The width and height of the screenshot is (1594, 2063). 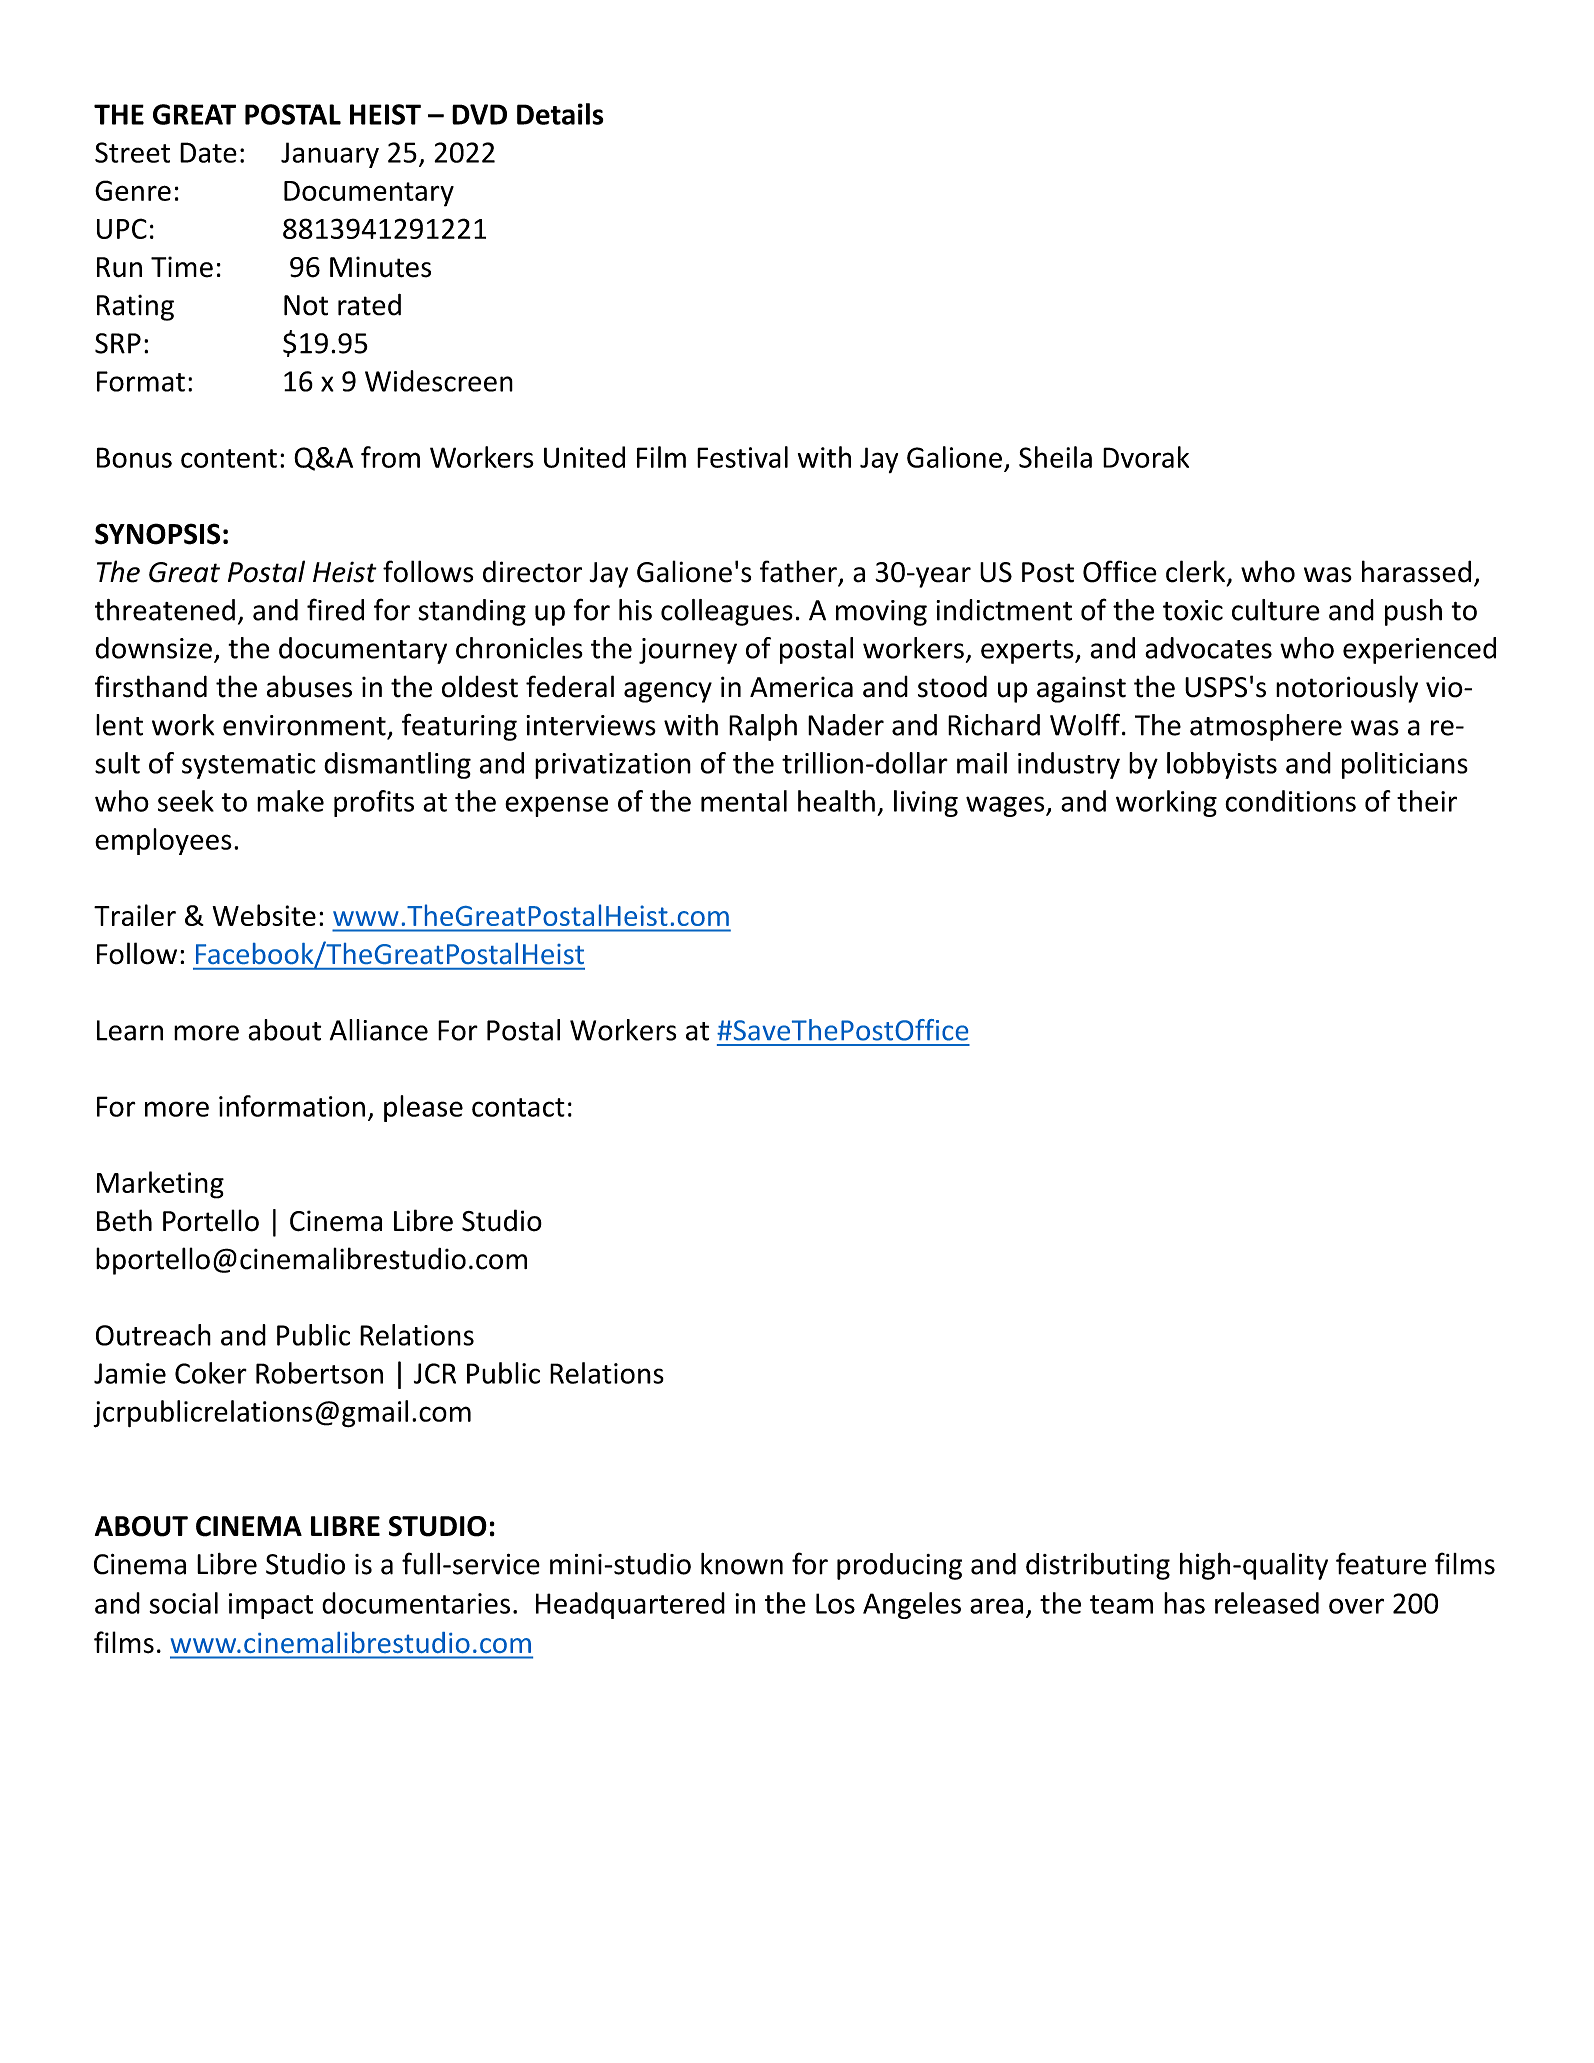 I want to click on fired, so click(x=335, y=609).
